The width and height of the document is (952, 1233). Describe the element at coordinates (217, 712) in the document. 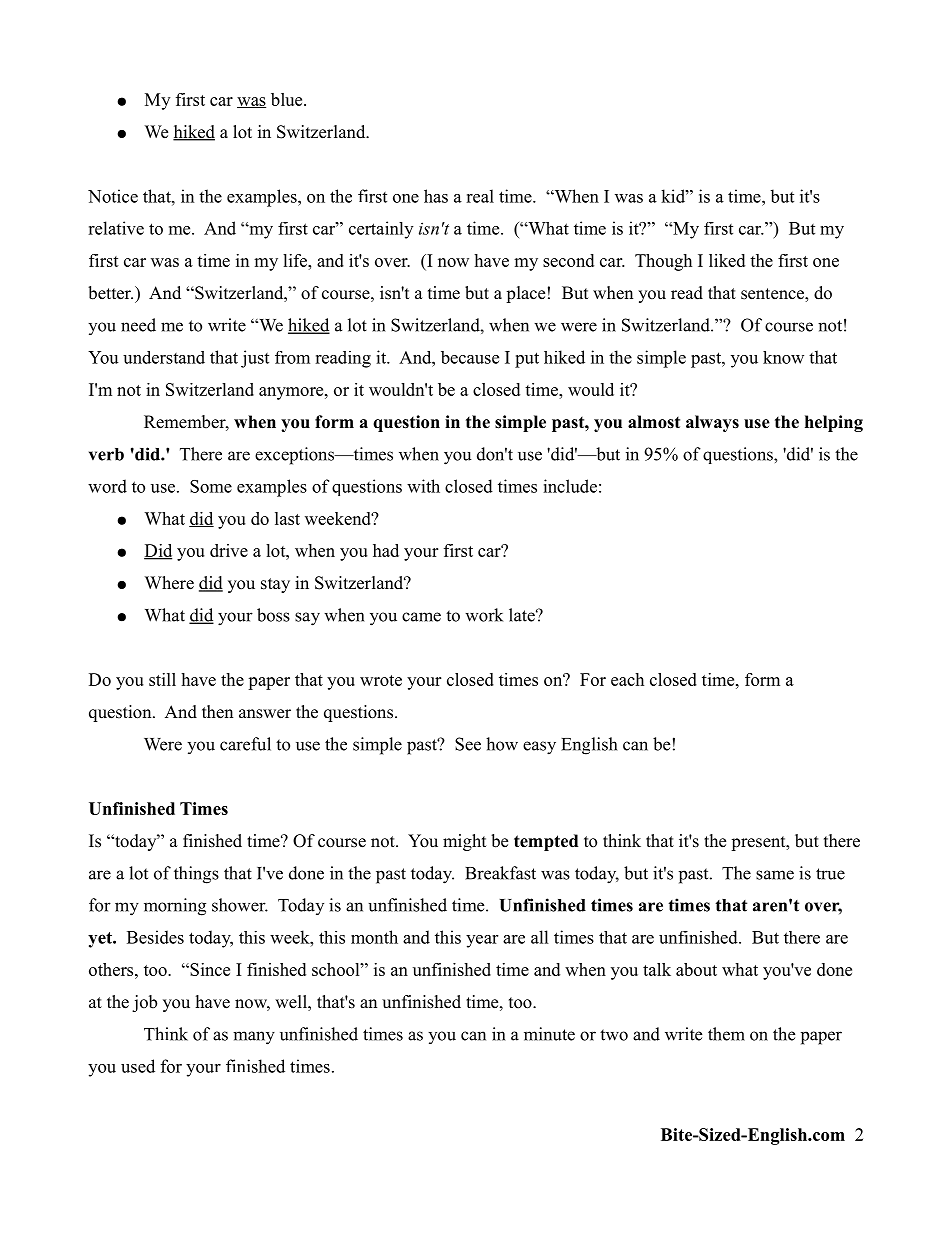

I see `then` at that location.
